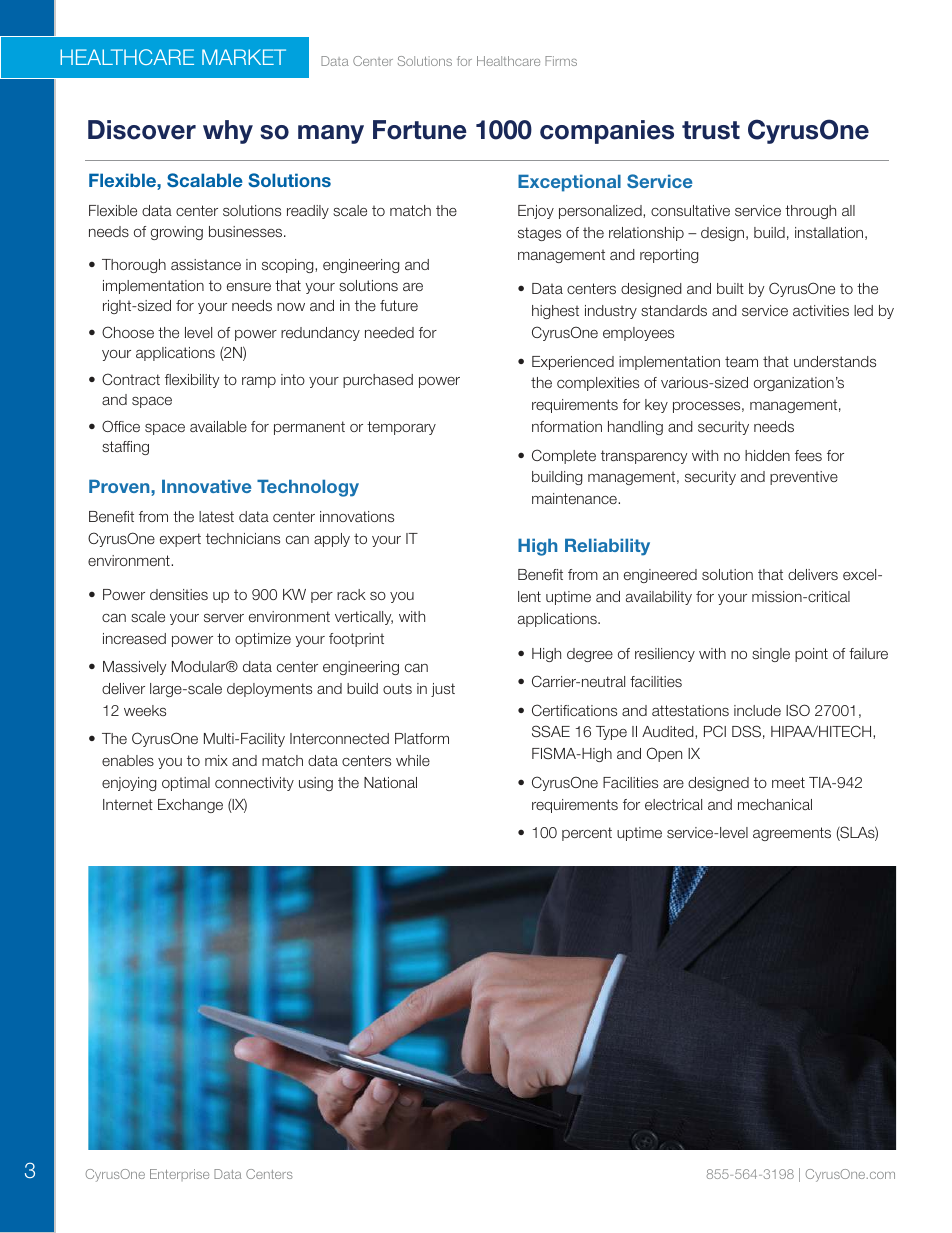  What do you see at coordinates (771, 655) in the image?
I see `single` at bounding box center [771, 655].
